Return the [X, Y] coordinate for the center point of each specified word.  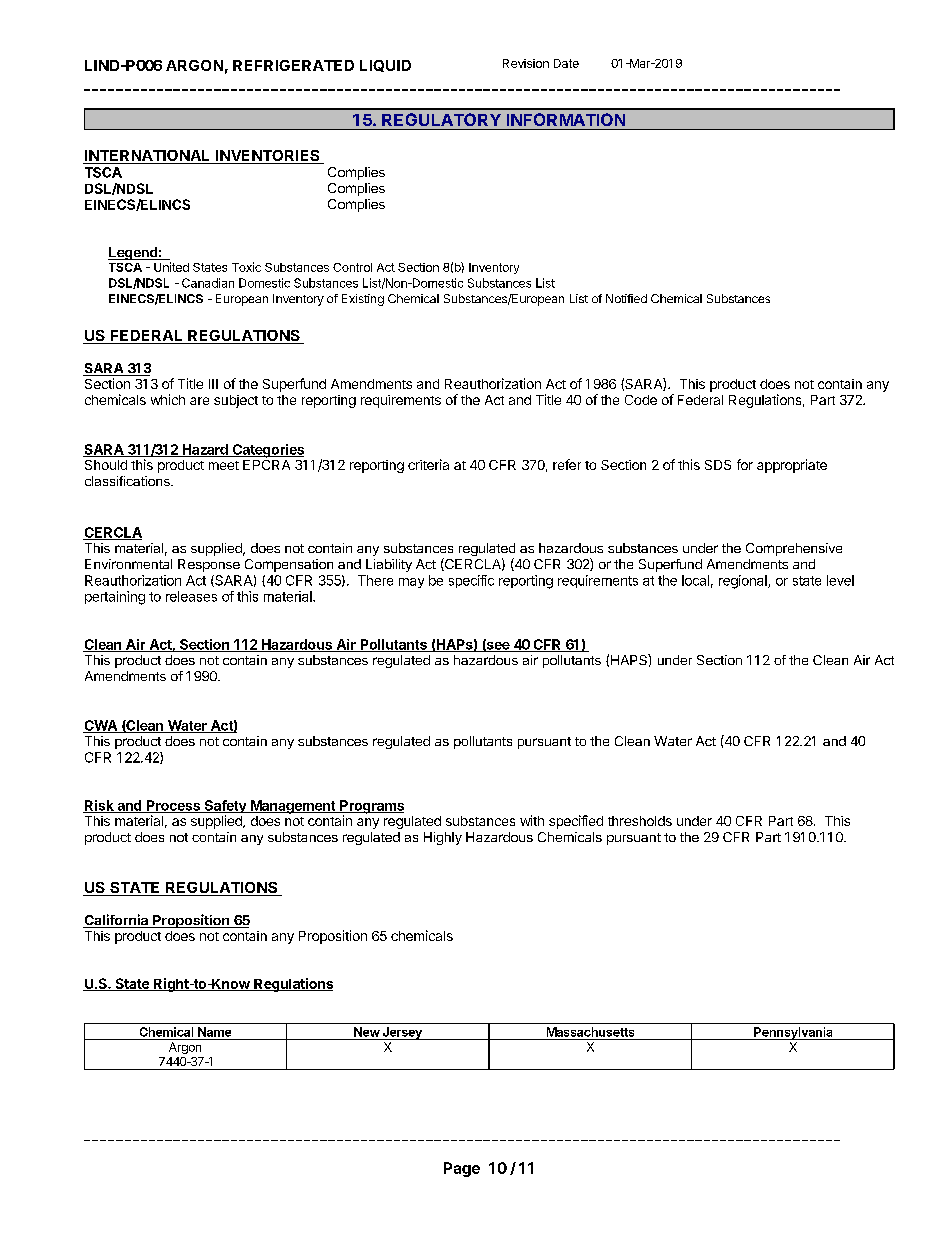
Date [566, 63]
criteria [428, 464]
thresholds [640, 821]
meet [224, 465]
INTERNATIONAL [148, 157]
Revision [526, 63]
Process [173, 806]
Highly [443, 838]
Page [462, 1169]
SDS [718, 465]
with [532, 820]
